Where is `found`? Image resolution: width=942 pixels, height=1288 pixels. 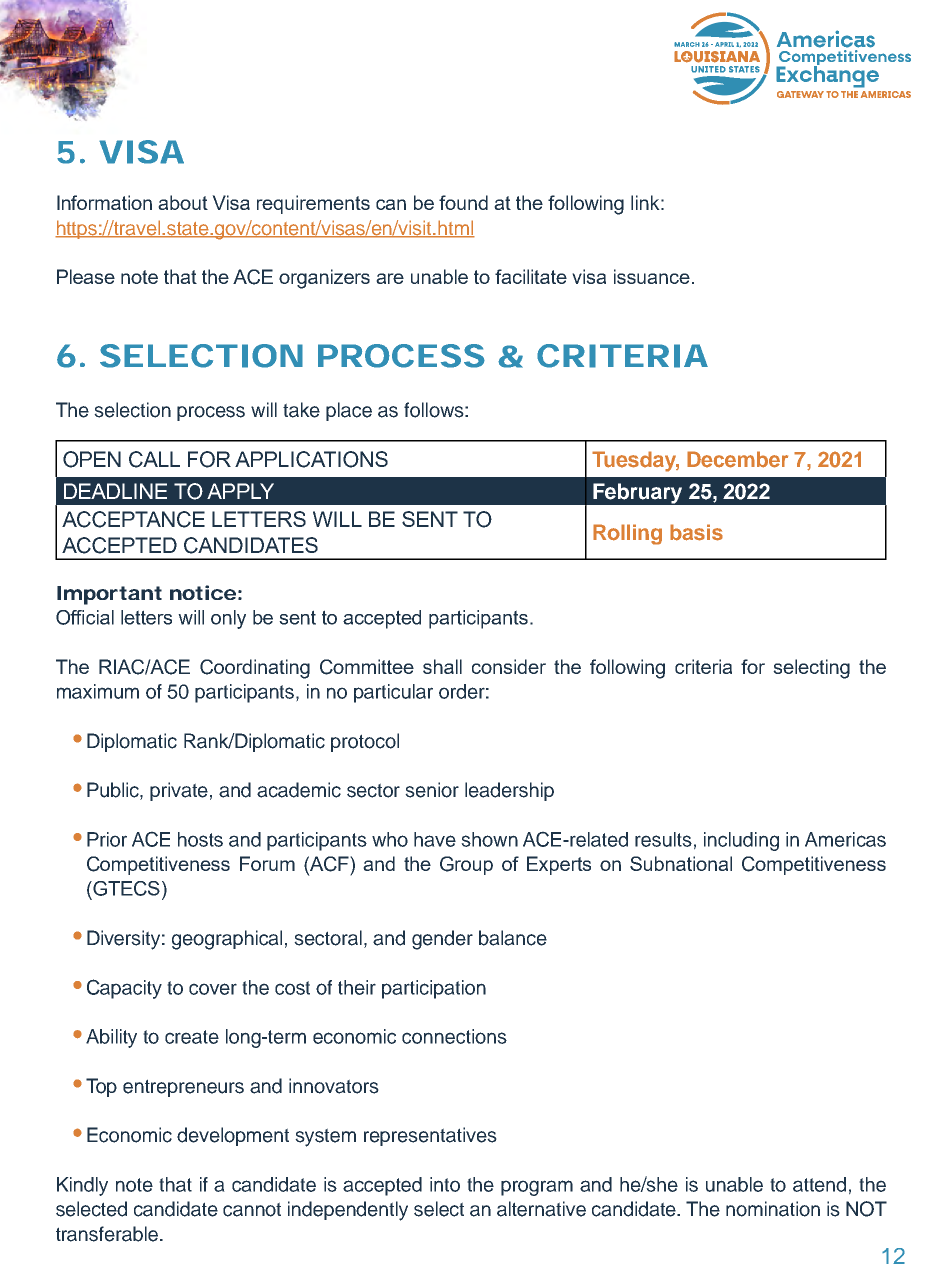 found is located at coordinates (463, 202).
